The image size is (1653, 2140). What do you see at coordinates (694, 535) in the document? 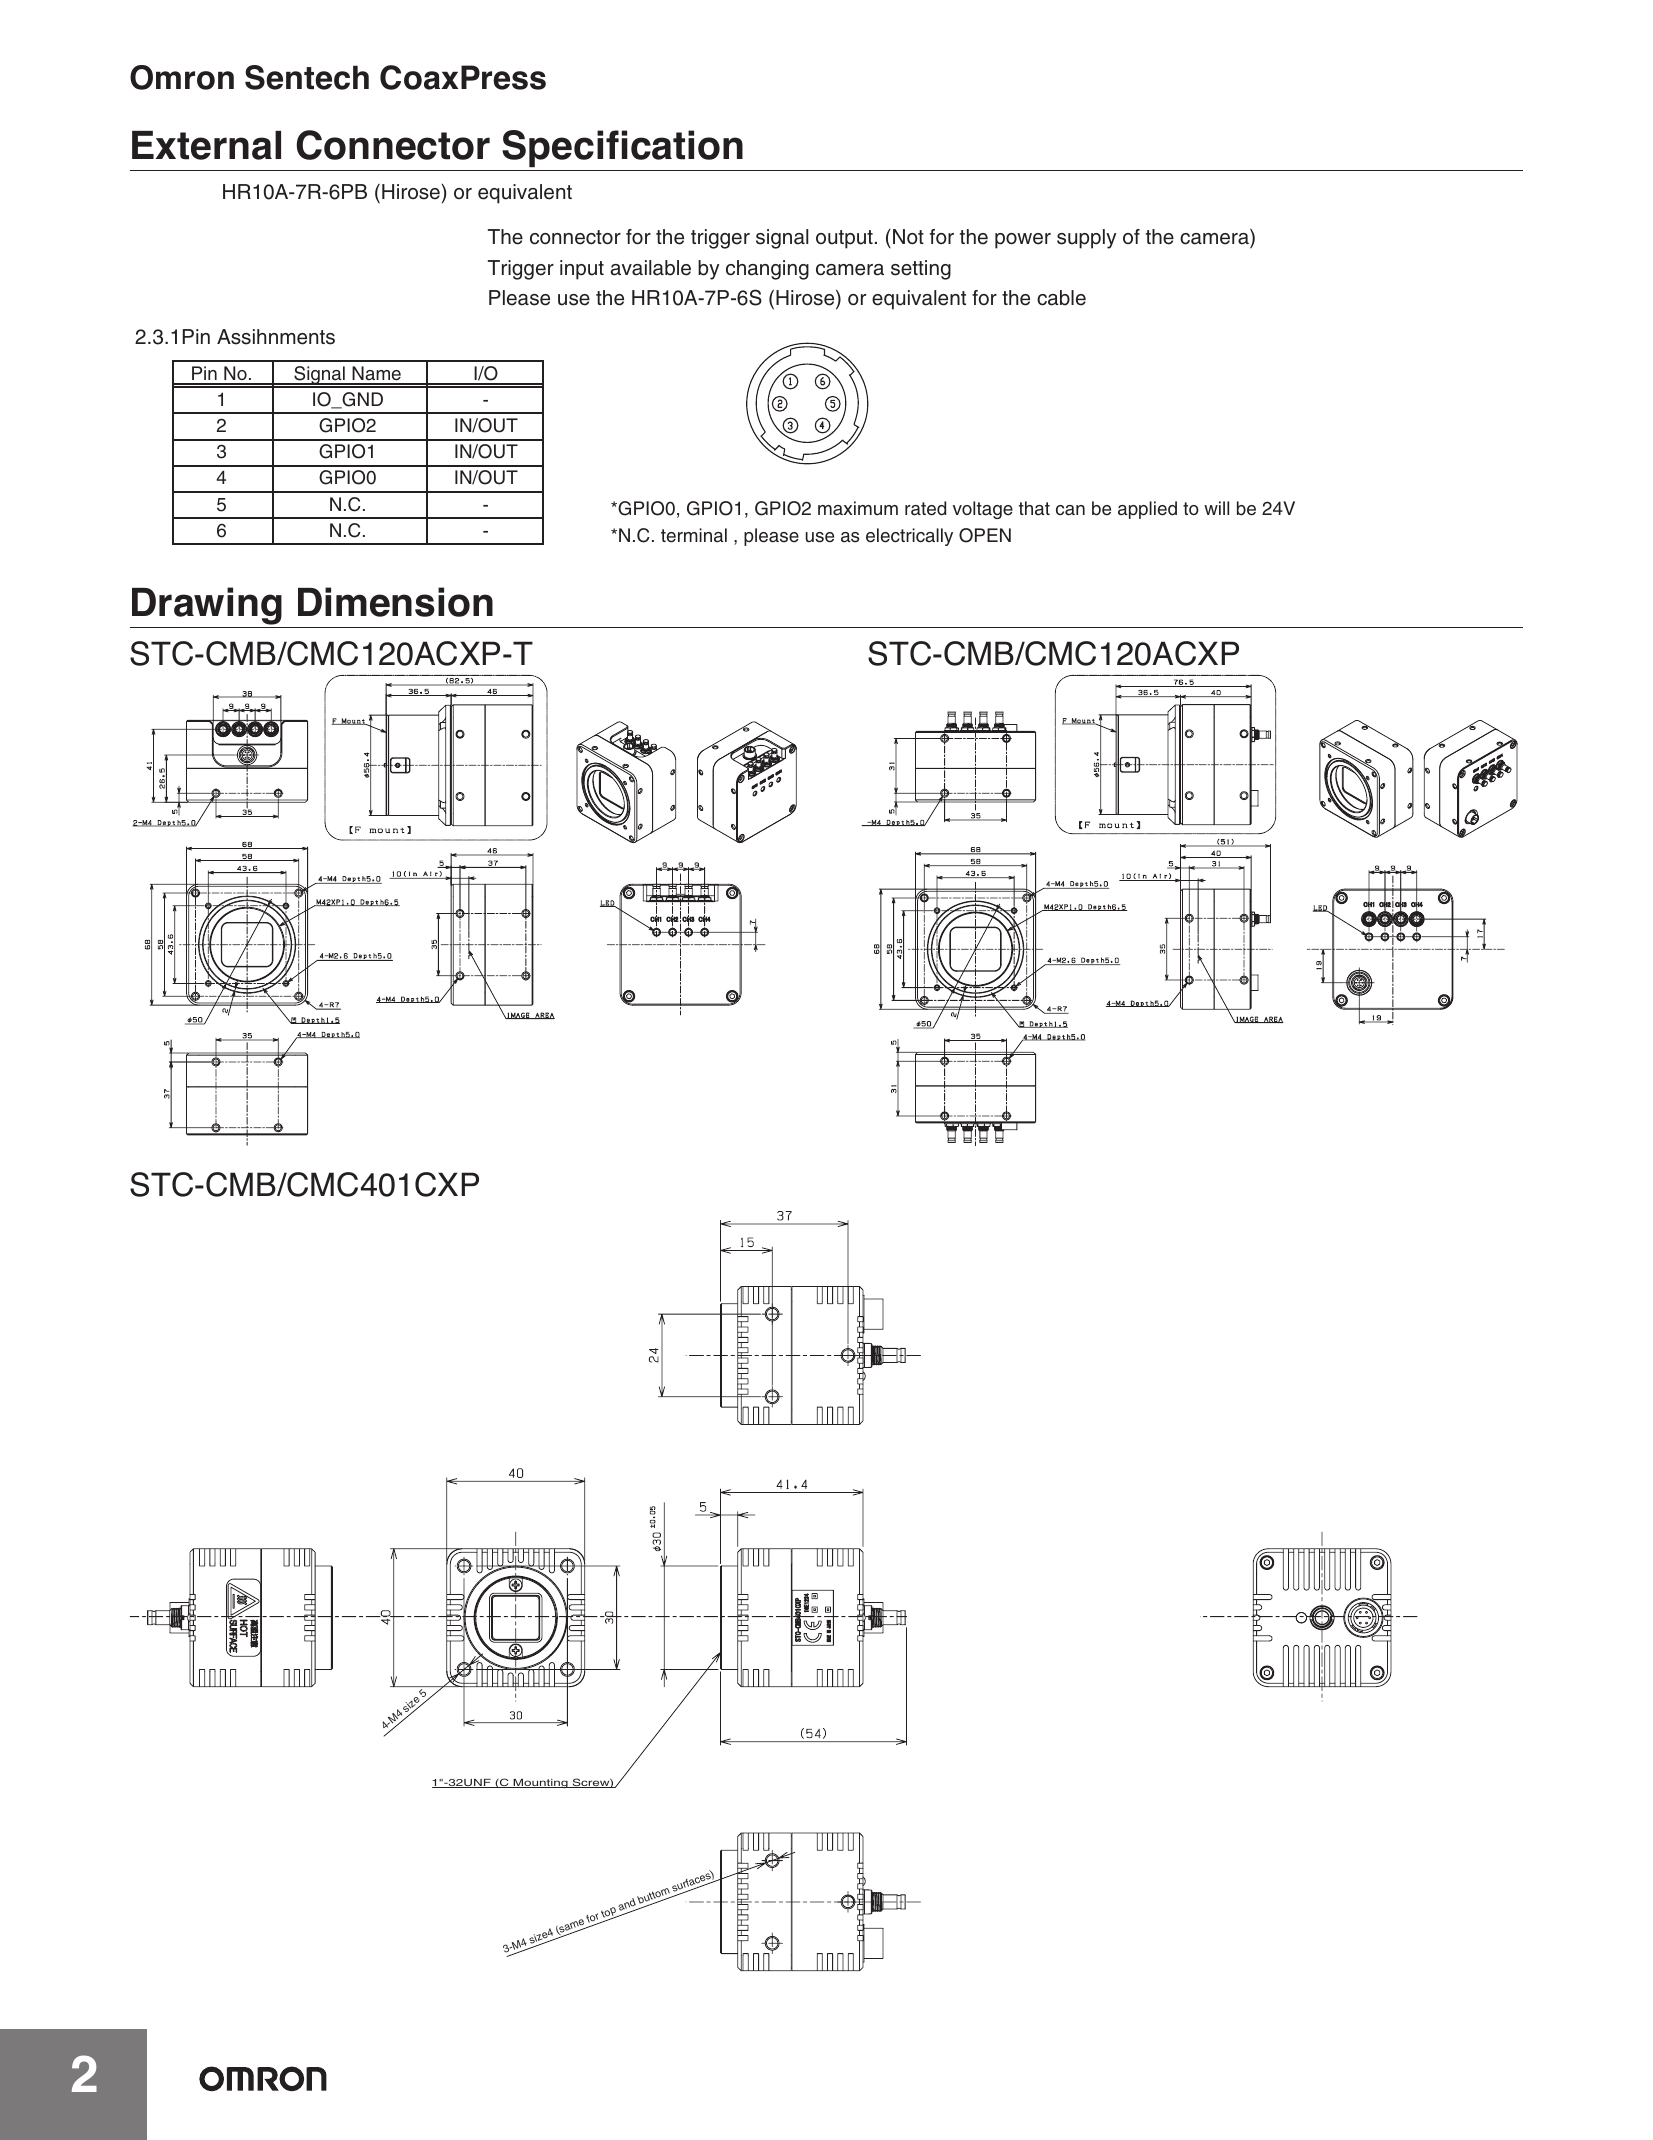
I see `terminal` at bounding box center [694, 535].
